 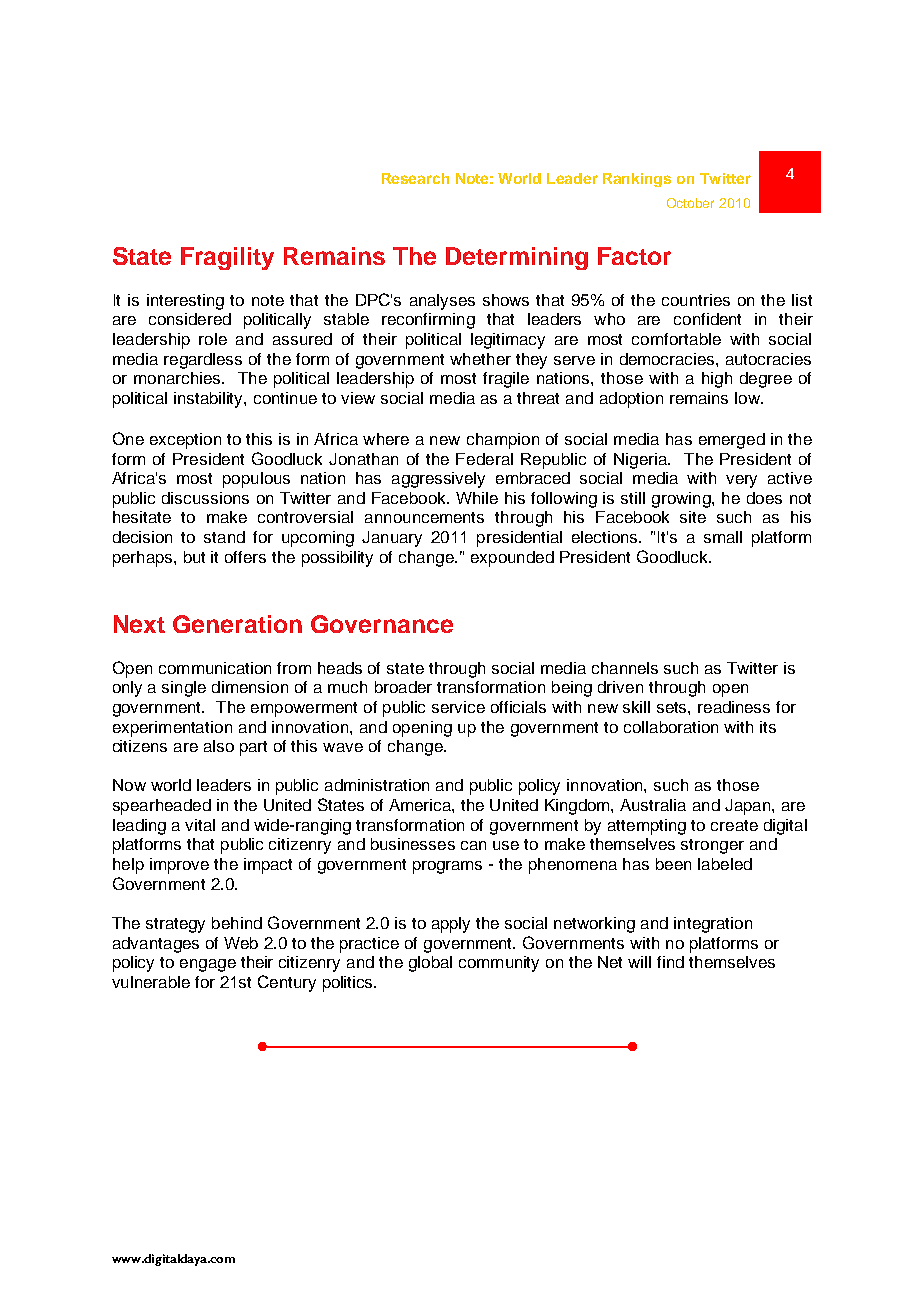 I want to click on Japan, so click(x=749, y=807).
